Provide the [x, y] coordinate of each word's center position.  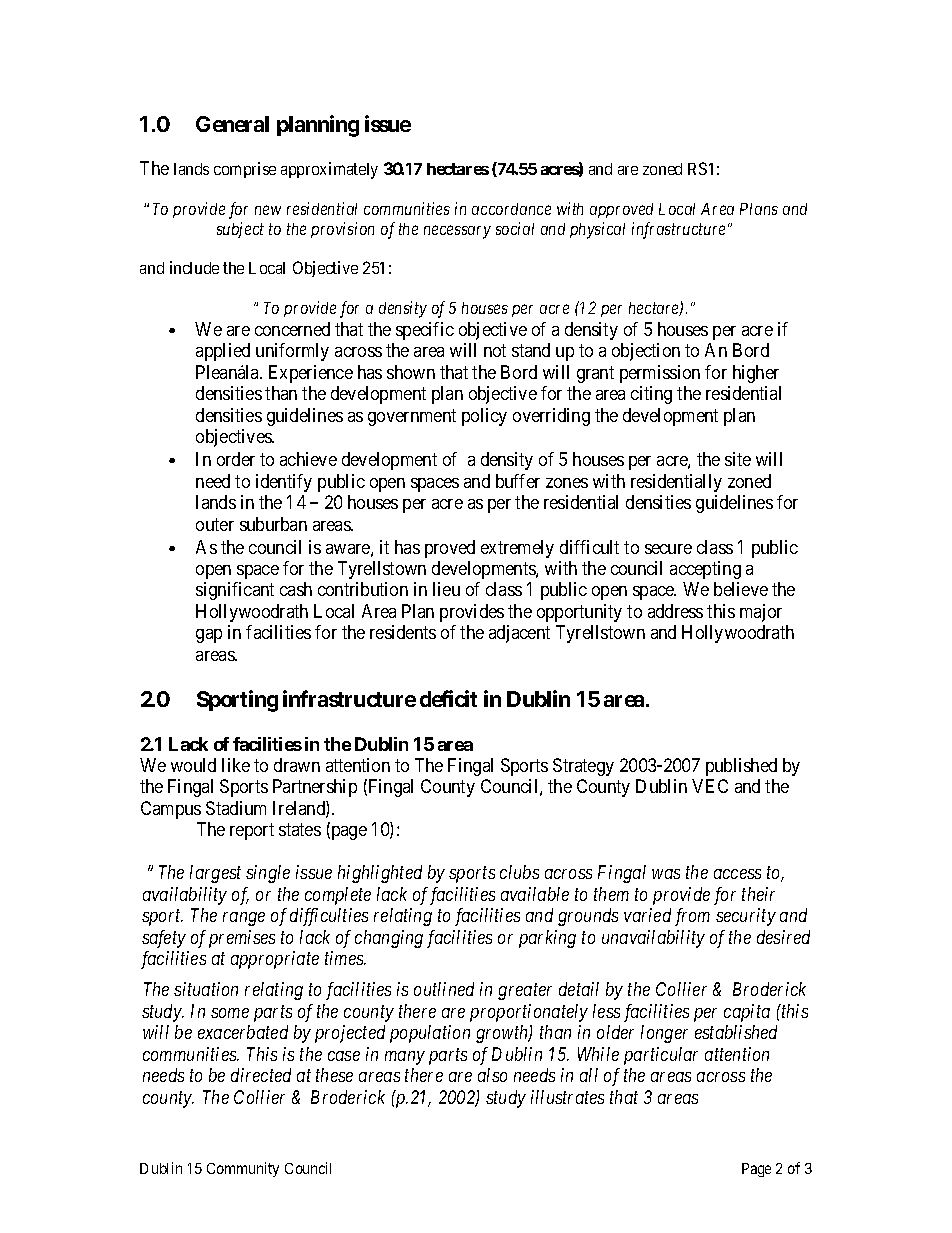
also [492, 1075]
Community [243, 1169]
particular [661, 1056]
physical [597, 230]
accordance [511, 209]
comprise [245, 170]
